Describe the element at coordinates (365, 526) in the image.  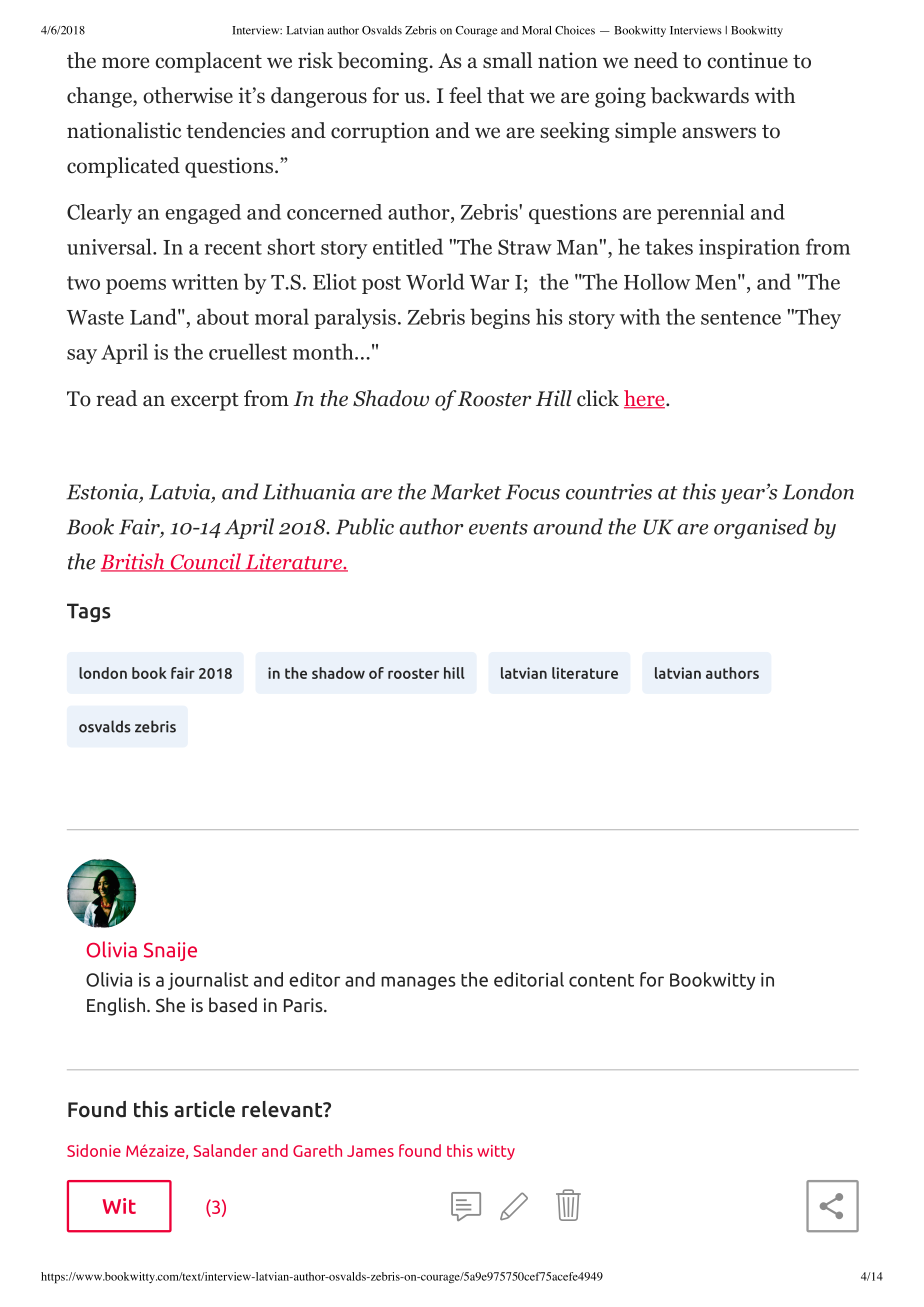
I see `Public` at that location.
